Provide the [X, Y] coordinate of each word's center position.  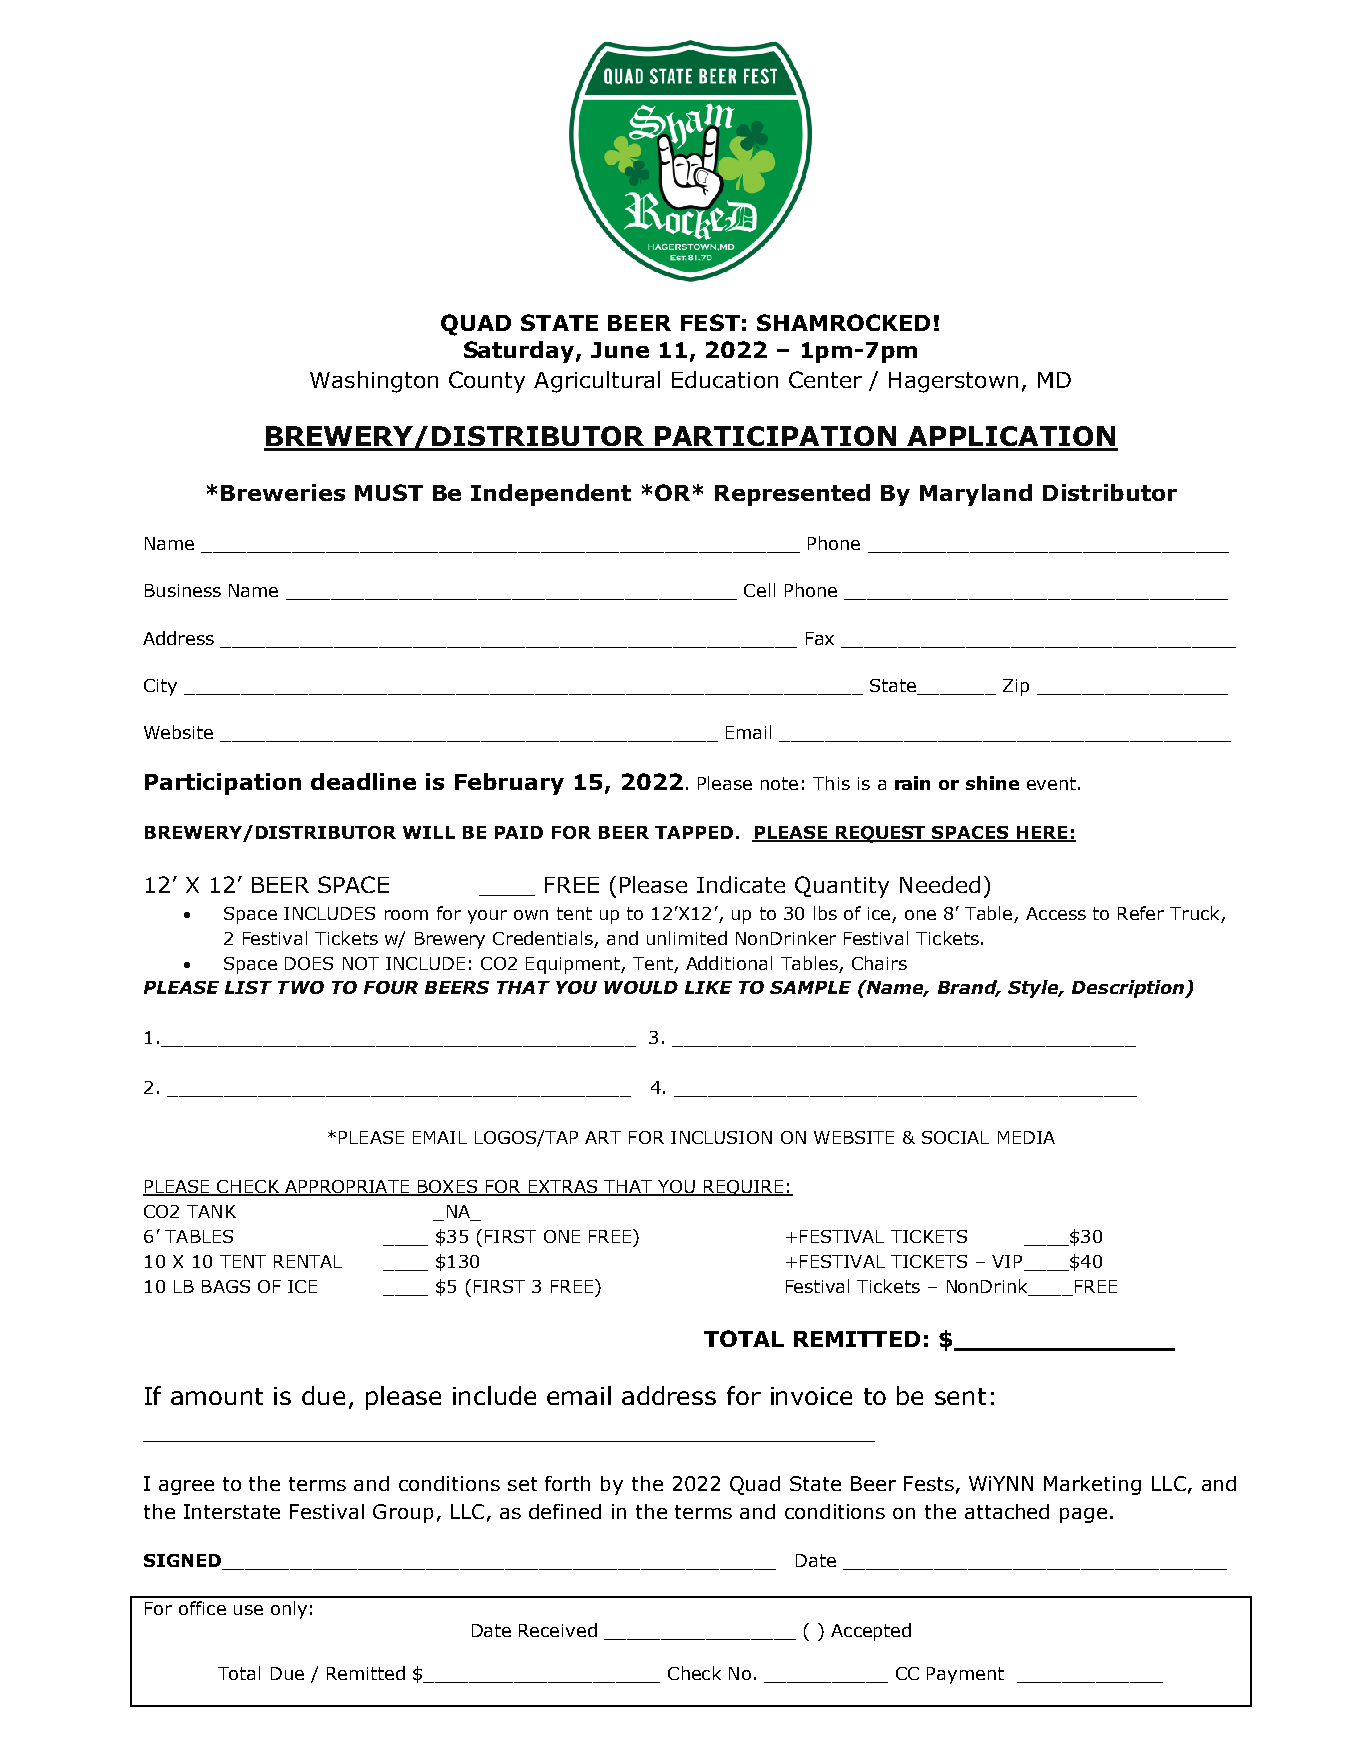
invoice [811, 1396]
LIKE [708, 987]
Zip [1016, 687]
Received [558, 1630]
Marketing [1092, 1485]
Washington [374, 382]
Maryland [976, 495]
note [779, 783]
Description [1129, 989]
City [160, 687]
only [289, 1610]
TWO [301, 987]
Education [725, 379]
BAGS [226, 1286]
